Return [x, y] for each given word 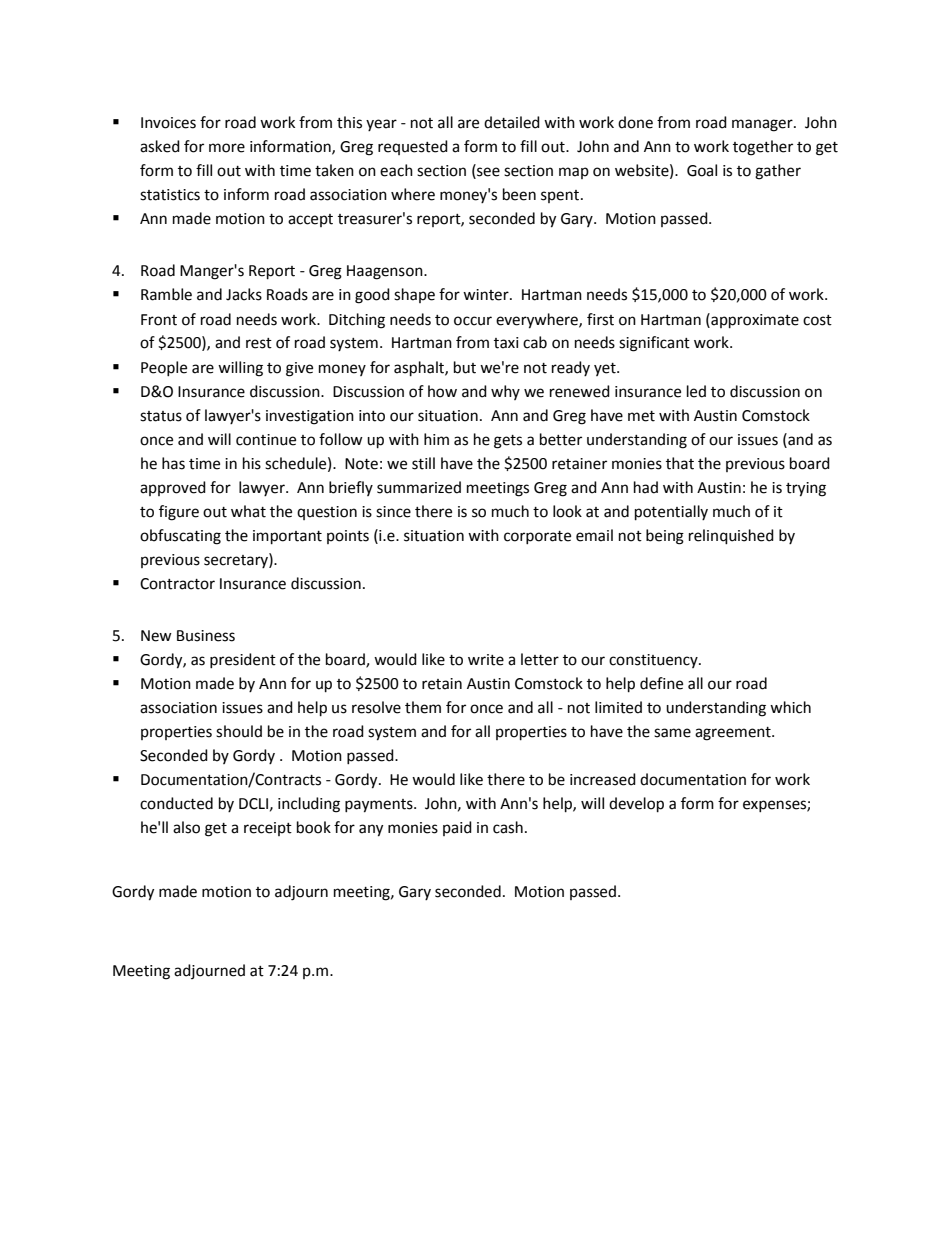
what [248, 511]
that [680, 463]
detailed [512, 122]
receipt [268, 829]
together [763, 148]
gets [508, 442]
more [227, 148]
